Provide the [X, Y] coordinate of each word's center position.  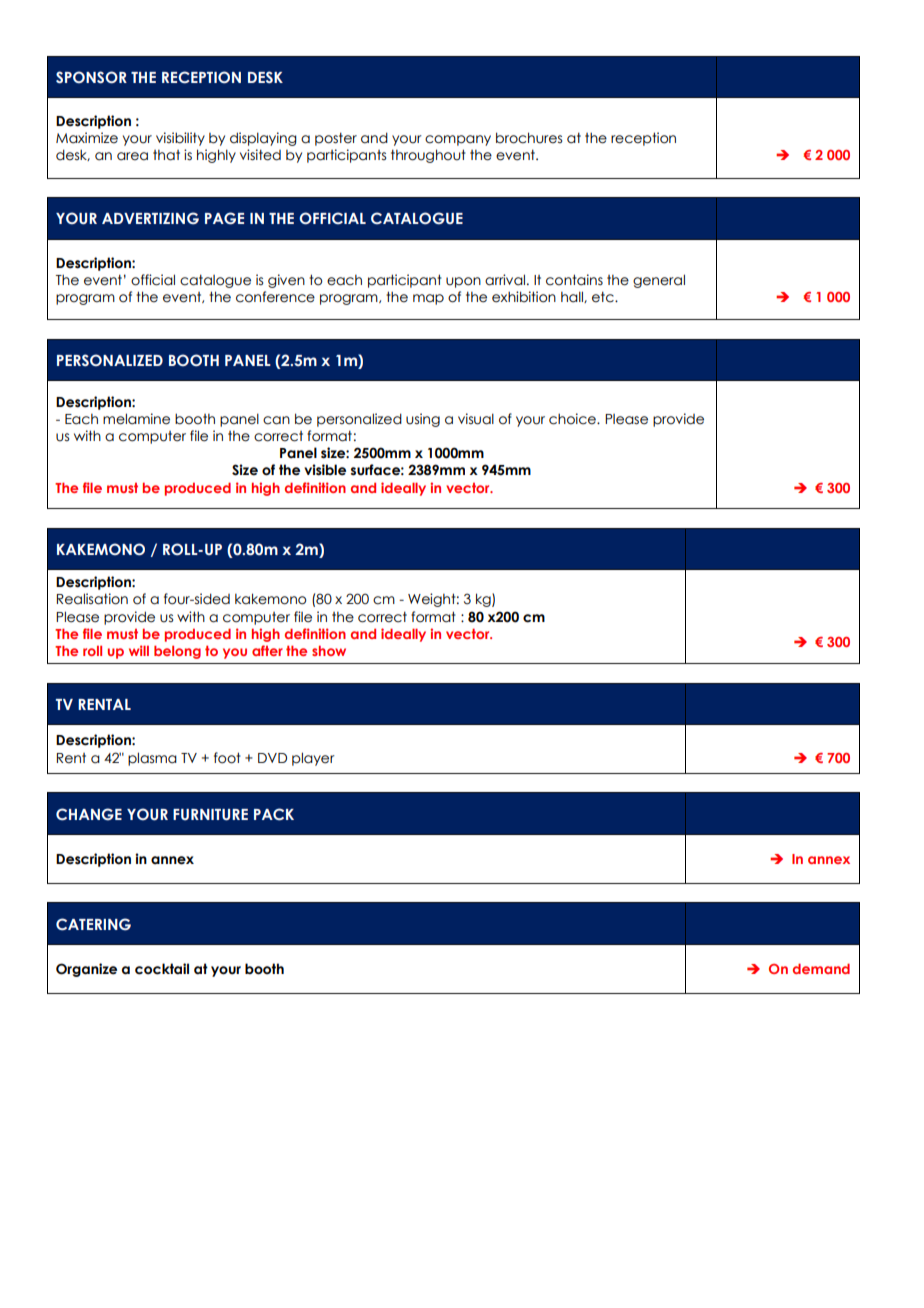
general [659, 281]
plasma [152, 759]
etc [604, 297]
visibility [180, 139]
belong [177, 652]
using [423, 420]
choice [573, 419]
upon [463, 282]
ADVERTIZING [150, 218]
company [458, 140]
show [329, 650]
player [313, 759]
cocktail [162, 969]
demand [821, 968]
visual [476, 419]
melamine [136, 419]
